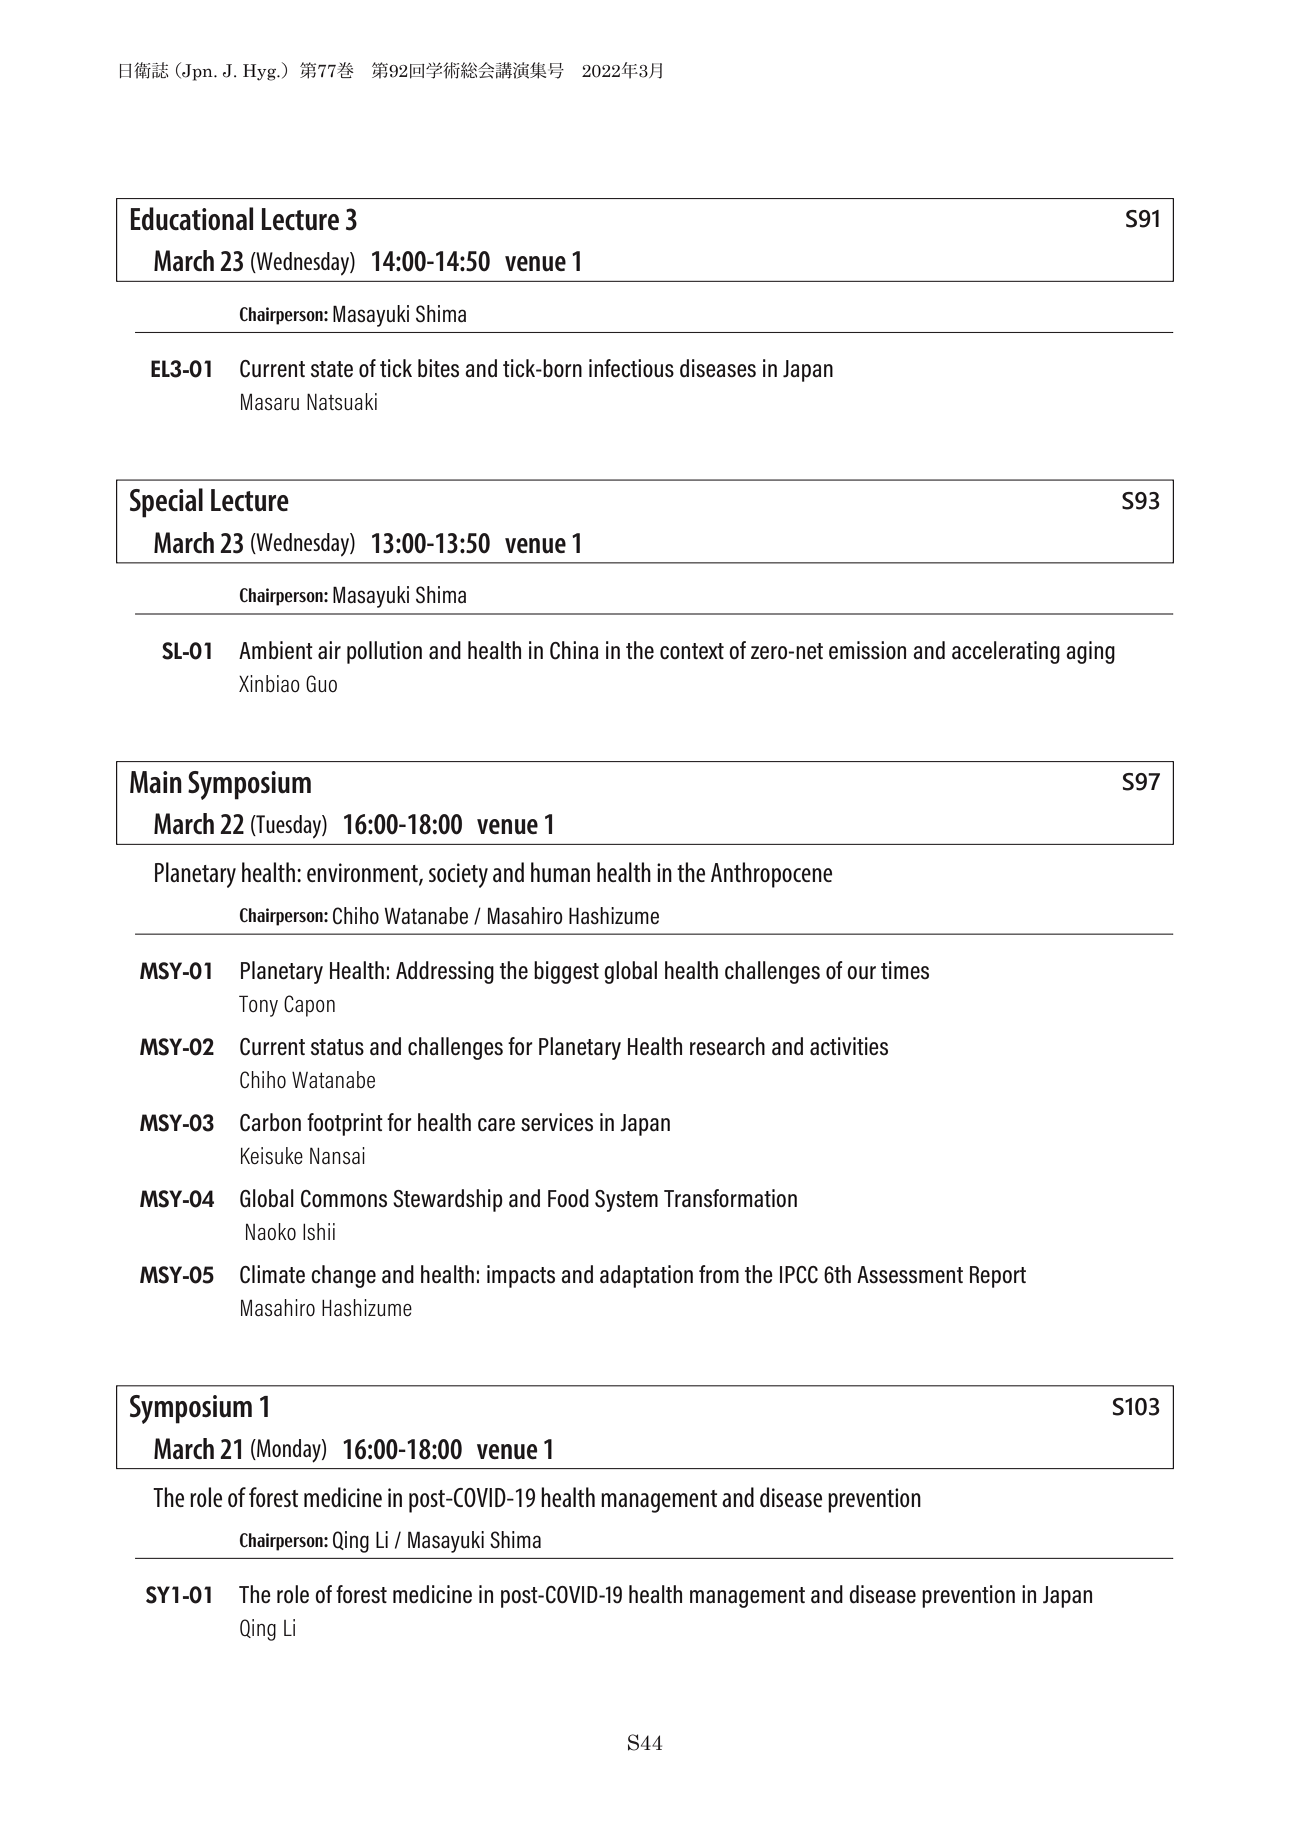 Image resolution: width=1290 pixels, height=1824 pixels. I want to click on Naoko, so click(271, 1231).
